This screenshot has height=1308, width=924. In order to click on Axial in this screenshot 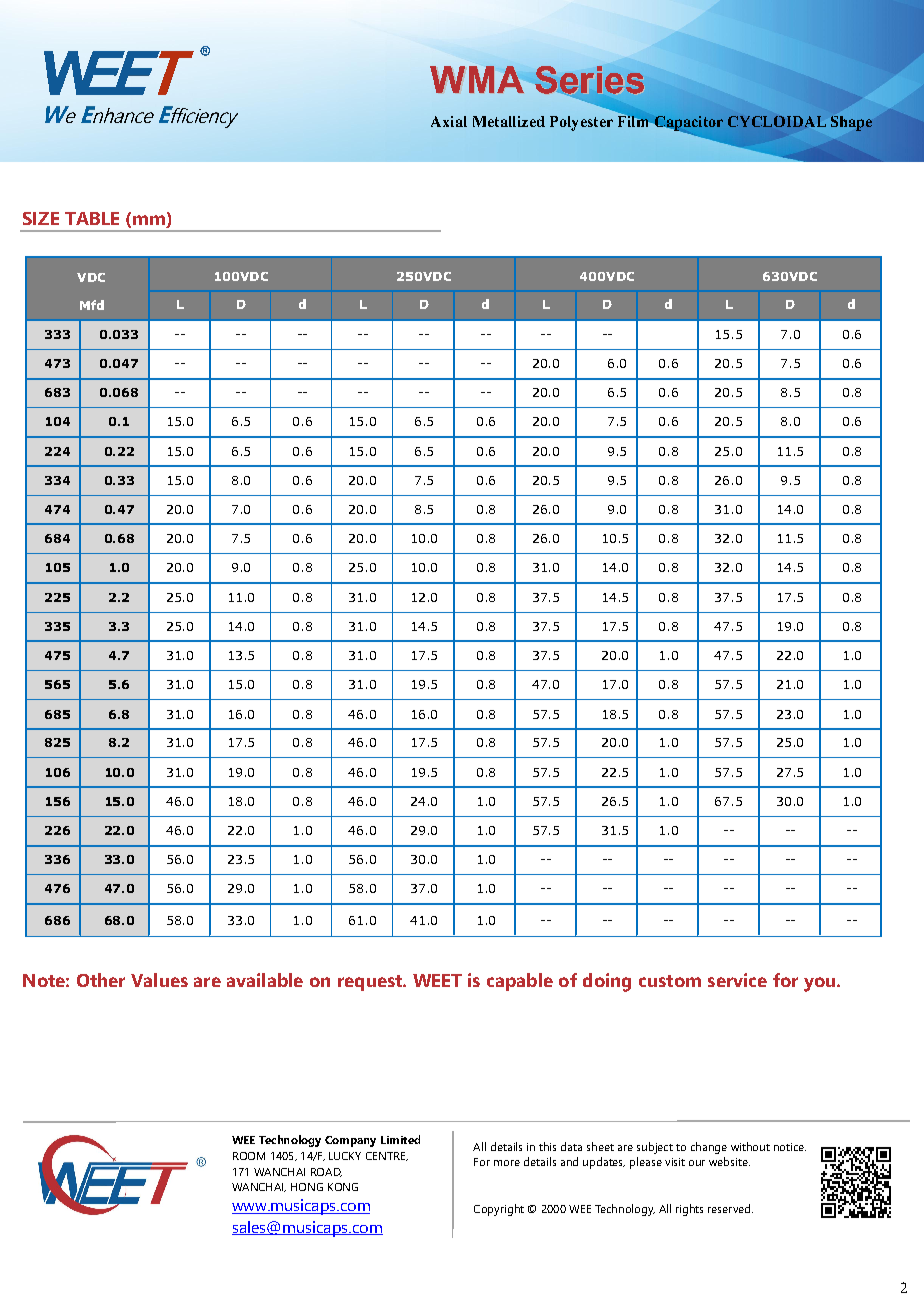, I will do `click(449, 121)`.
